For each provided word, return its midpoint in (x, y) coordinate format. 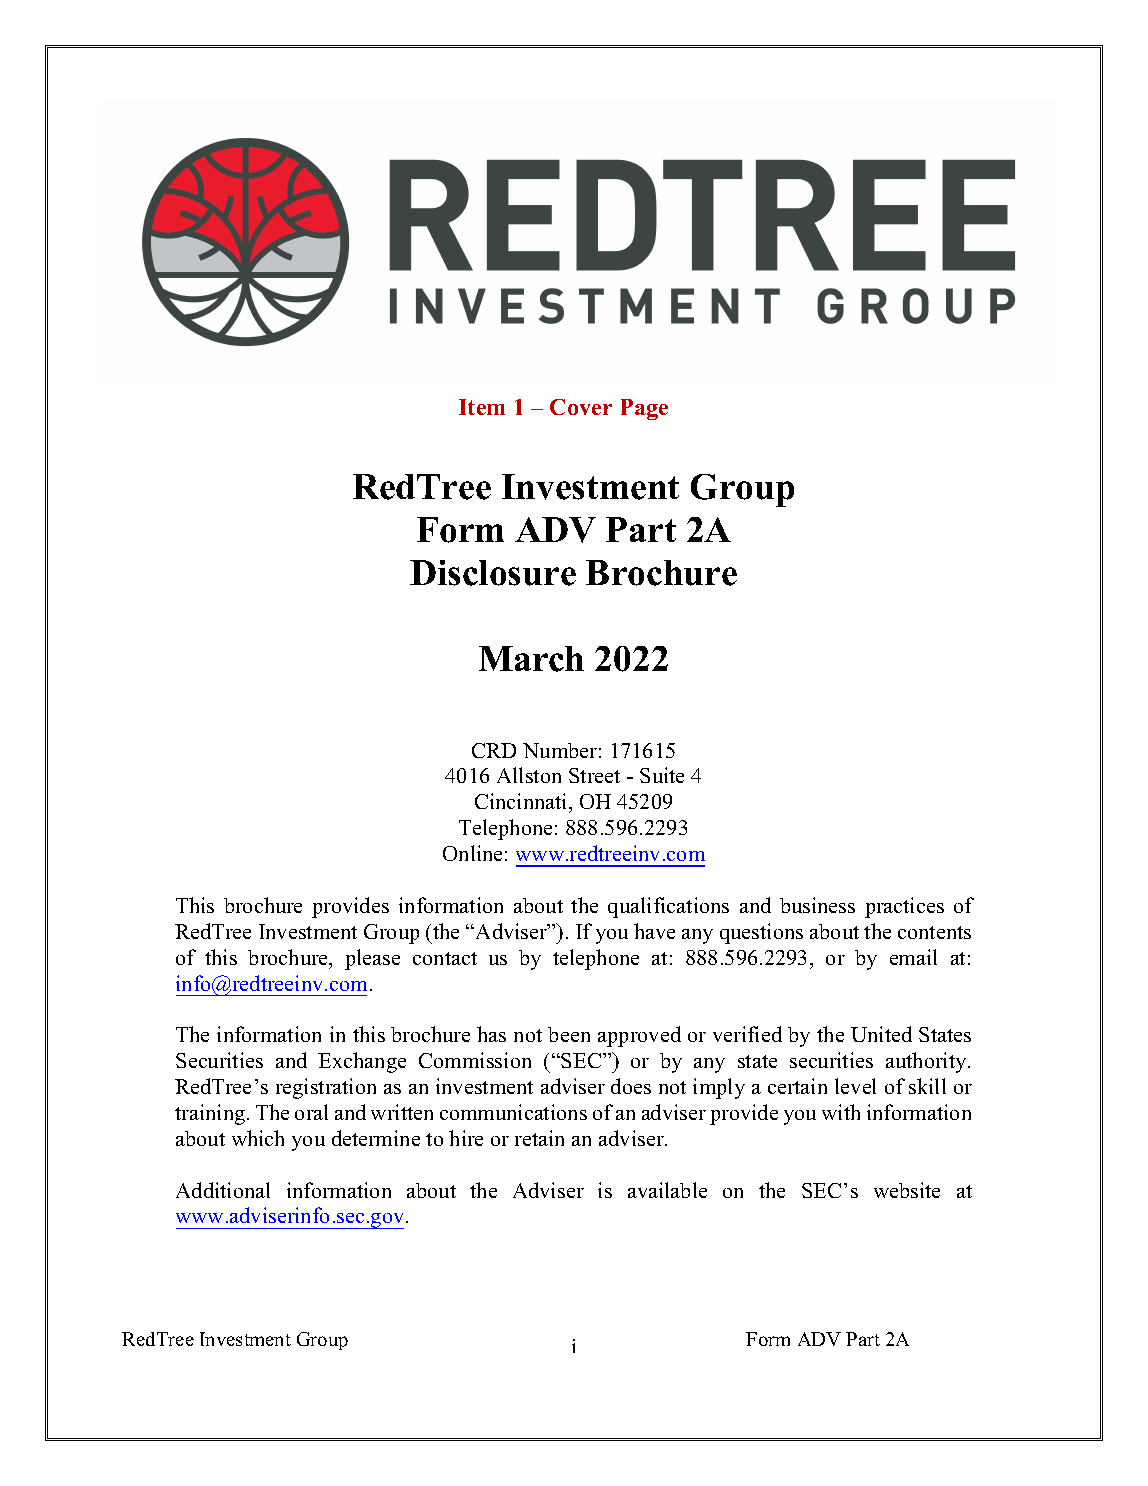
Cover (581, 407)
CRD (494, 750)
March (531, 659)
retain (539, 1138)
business (817, 905)
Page (644, 409)
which (258, 1138)
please (372, 959)
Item (482, 407)
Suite (662, 775)
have (654, 931)
